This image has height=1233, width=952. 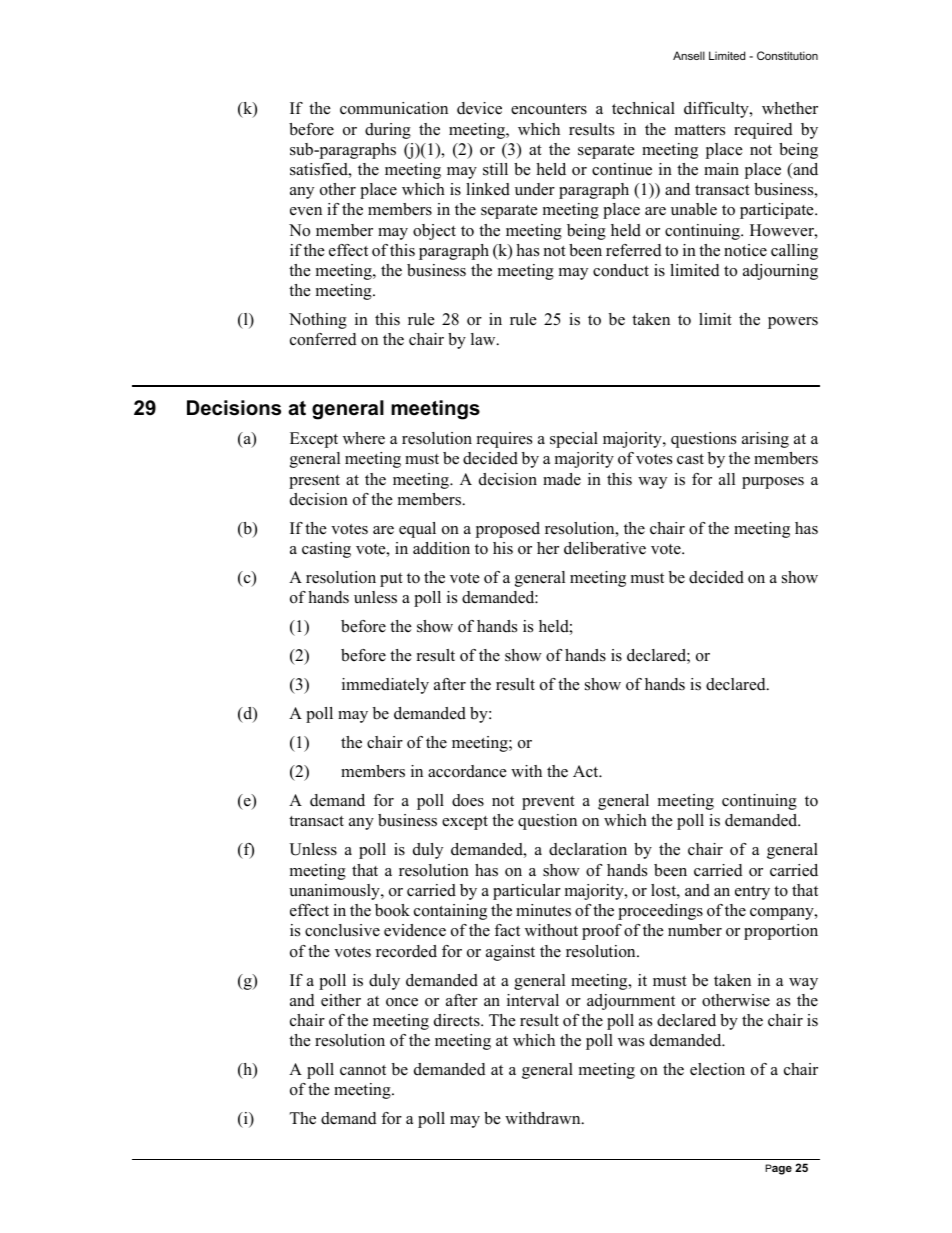 What do you see at coordinates (549, 109) in the image?
I see `encounters` at bounding box center [549, 109].
